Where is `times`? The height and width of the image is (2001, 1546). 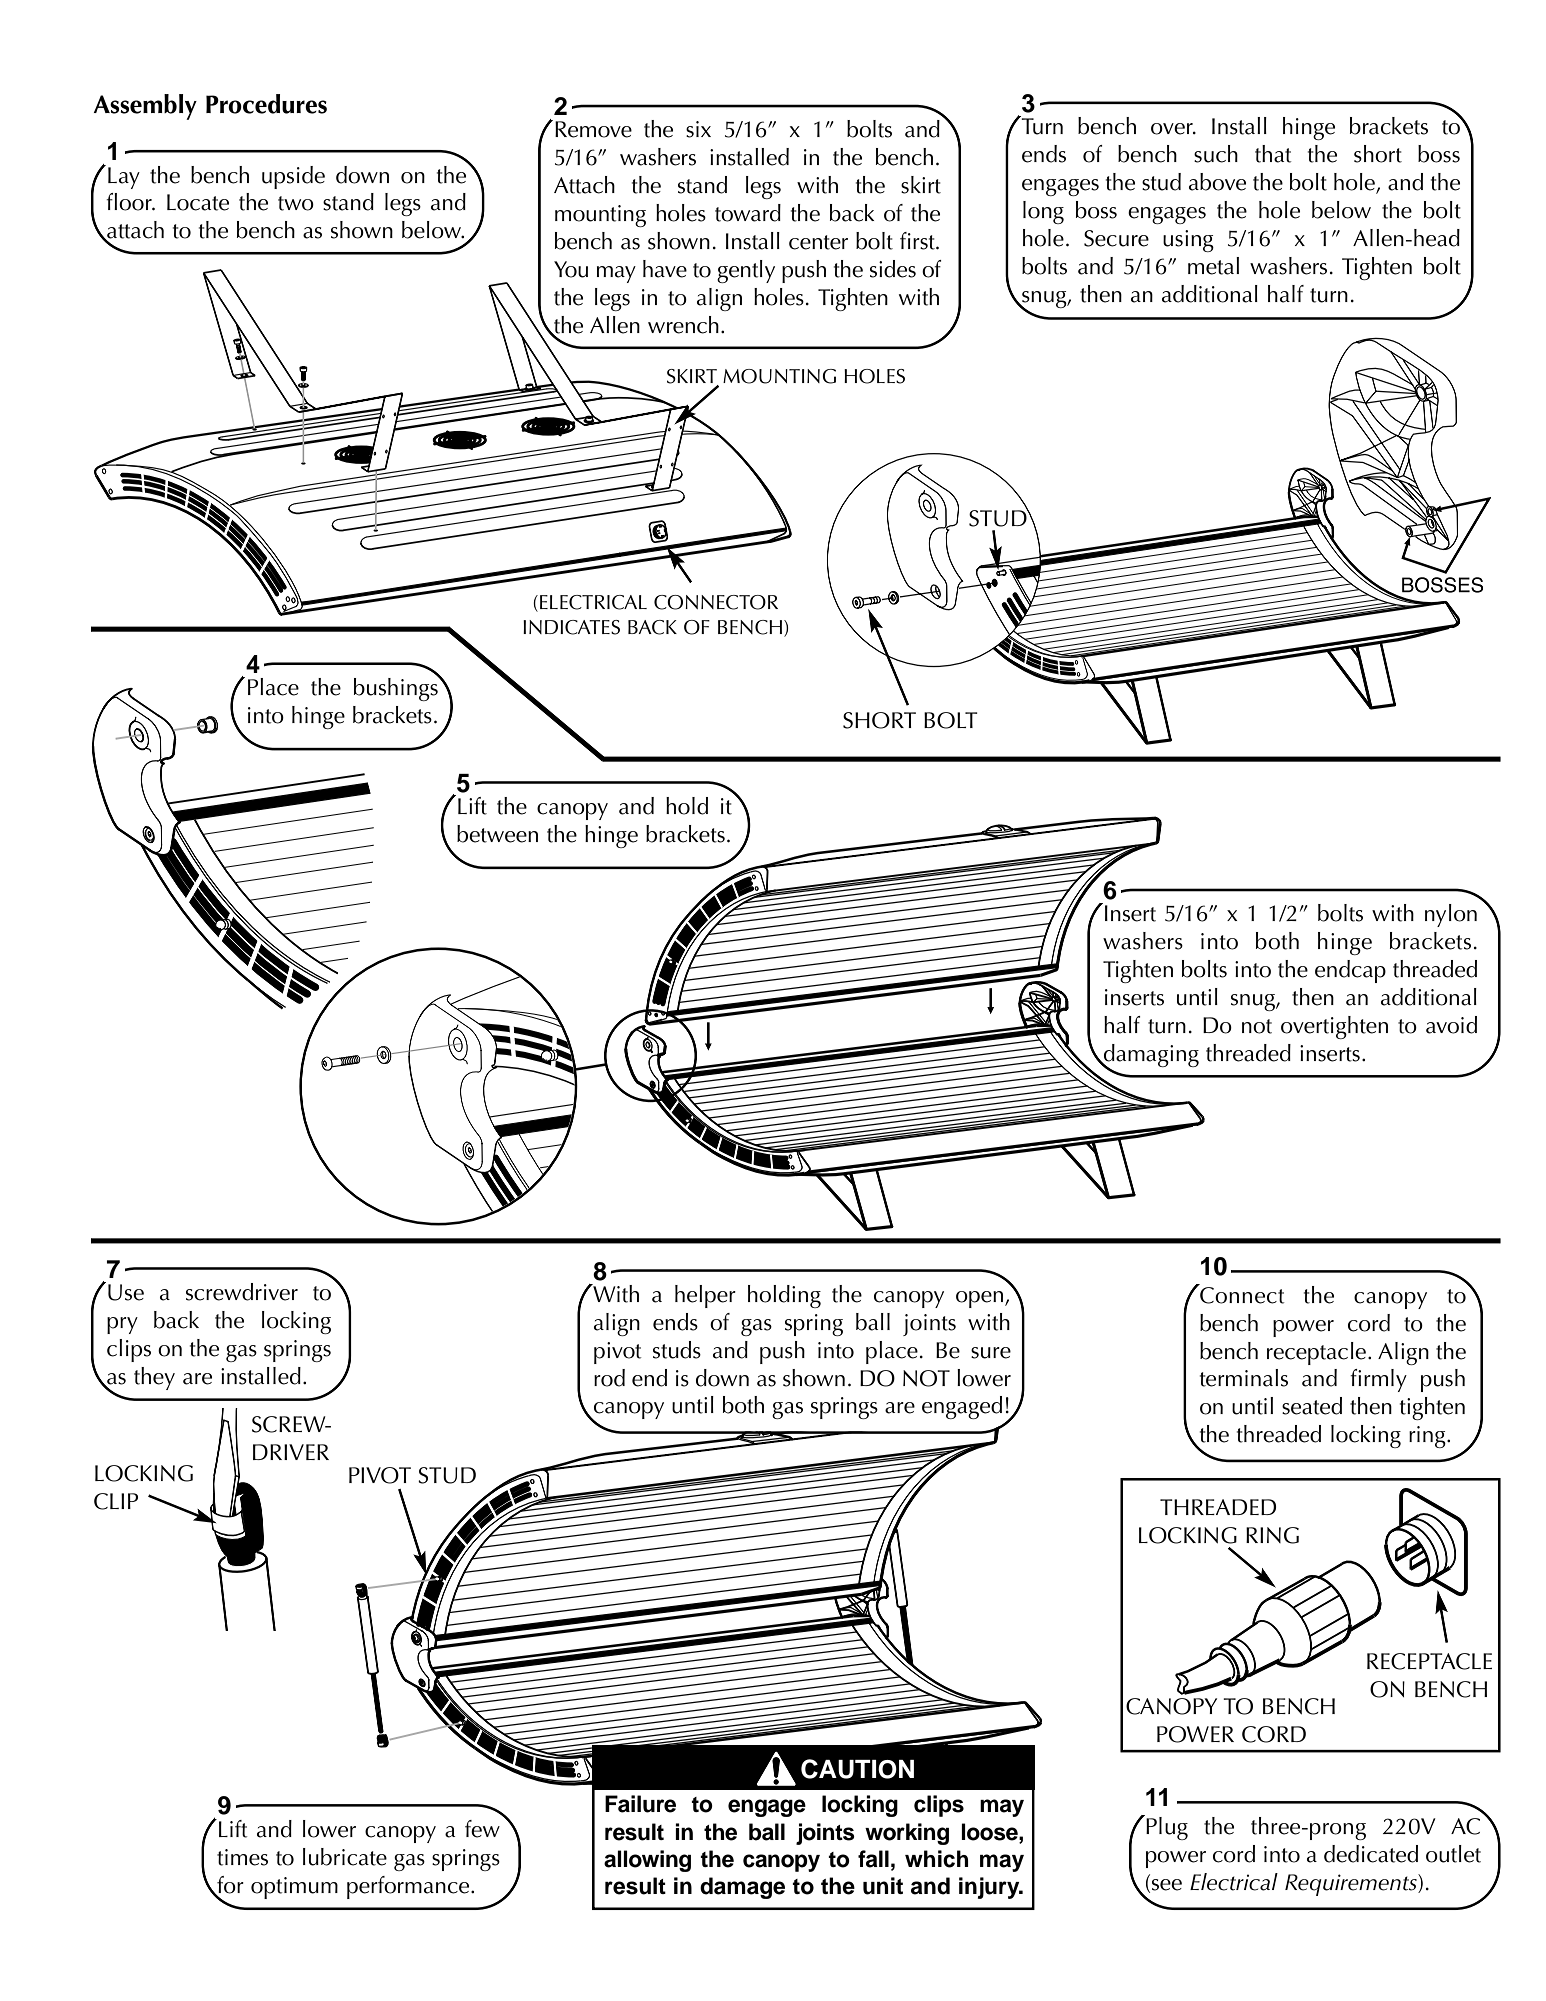 times is located at coordinates (242, 1857).
